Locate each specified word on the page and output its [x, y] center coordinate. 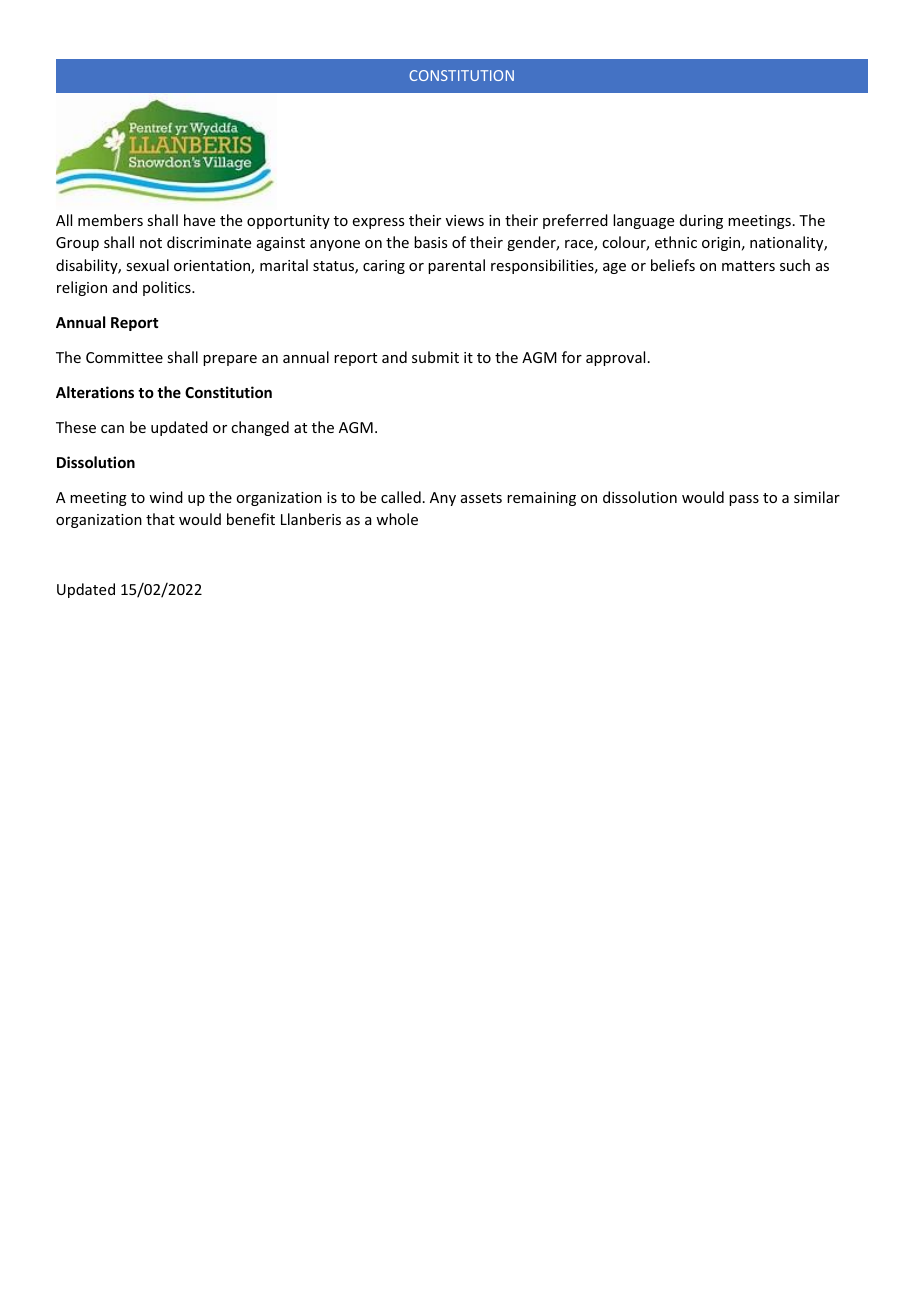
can [112, 429]
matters [748, 266]
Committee [124, 357]
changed [260, 428]
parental [456, 266]
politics [168, 288]
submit [435, 357]
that [160, 519]
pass [744, 500]
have [199, 220]
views [465, 220]
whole [397, 519]
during [701, 221]
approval [615, 358]
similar [817, 497]
